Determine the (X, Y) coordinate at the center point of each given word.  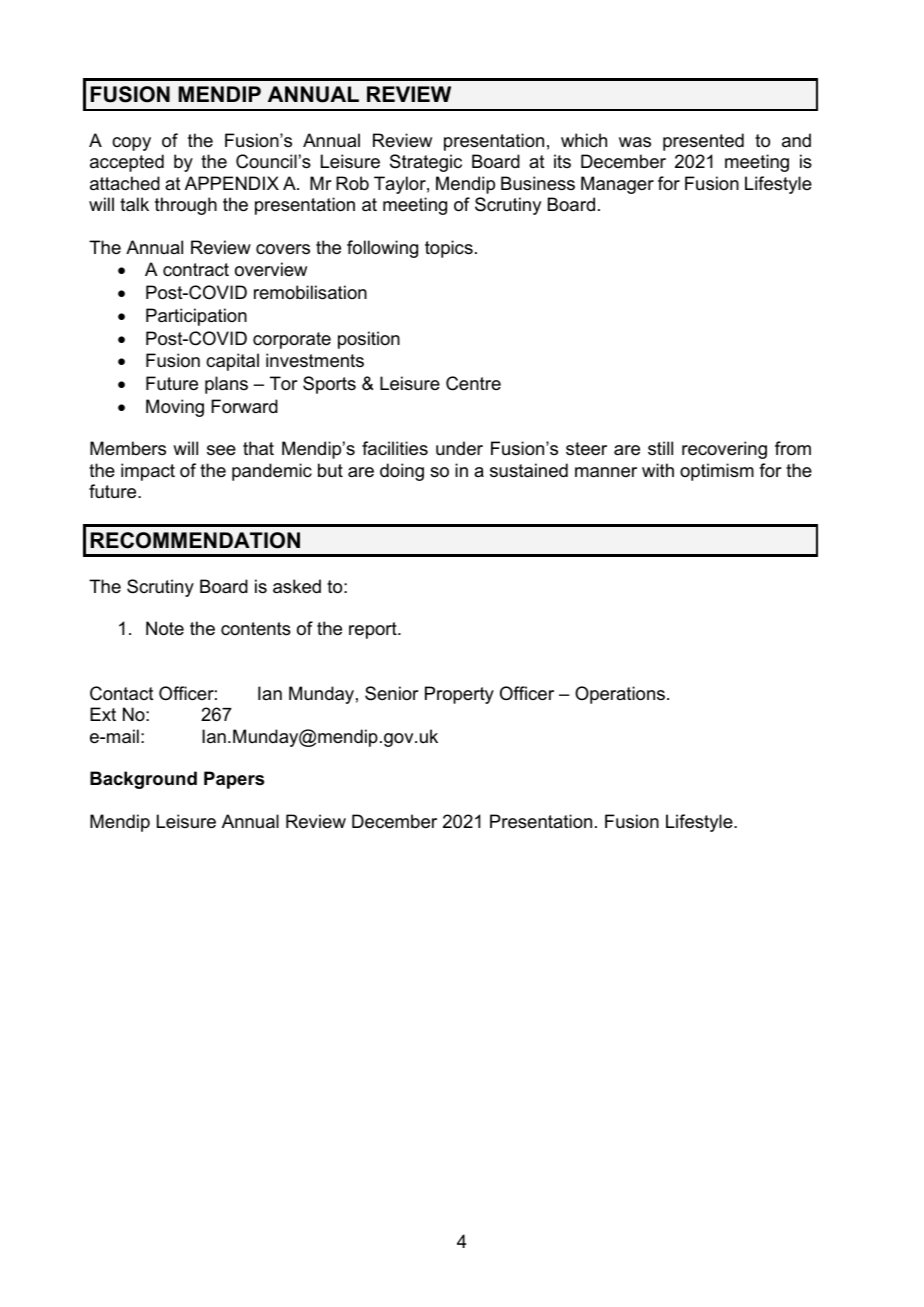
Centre (473, 383)
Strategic (426, 163)
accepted (127, 163)
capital (232, 362)
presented (703, 142)
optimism (717, 472)
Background (143, 780)
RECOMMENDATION (195, 540)
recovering (724, 450)
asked (297, 586)
